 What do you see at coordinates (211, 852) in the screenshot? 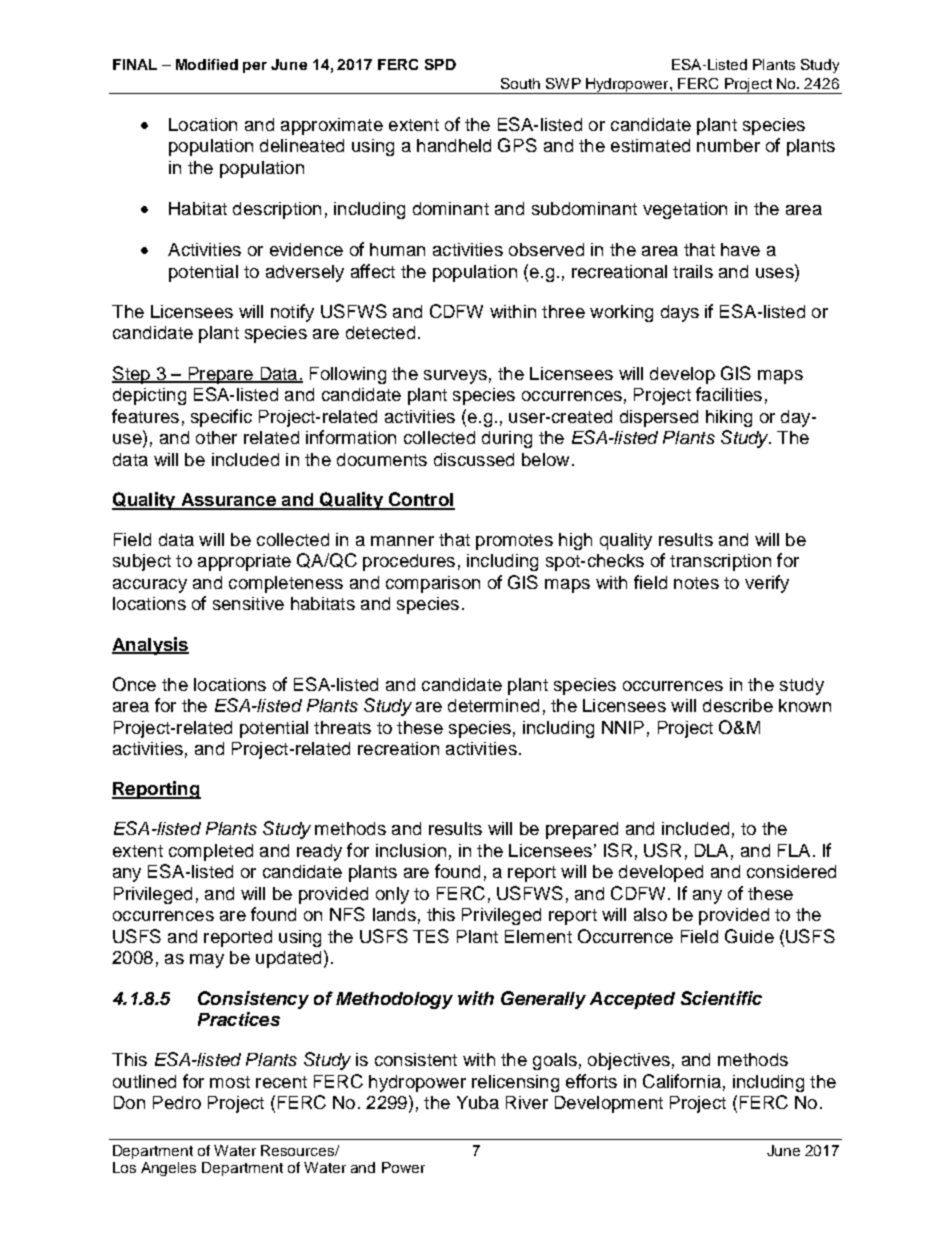
I see `completed` at bounding box center [211, 852].
